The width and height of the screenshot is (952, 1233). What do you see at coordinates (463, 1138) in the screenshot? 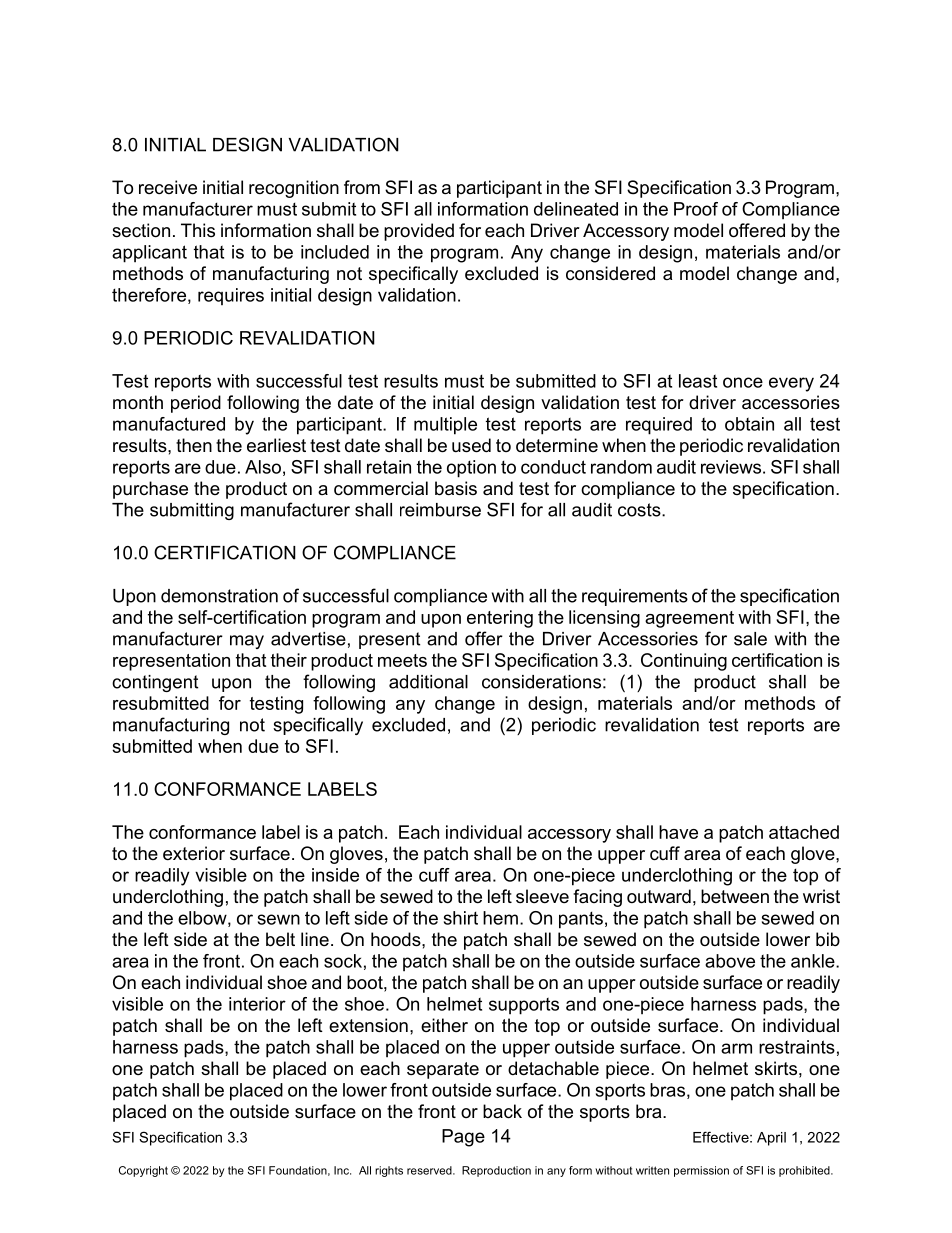
I see `Page` at bounding box center [463, 1138].
